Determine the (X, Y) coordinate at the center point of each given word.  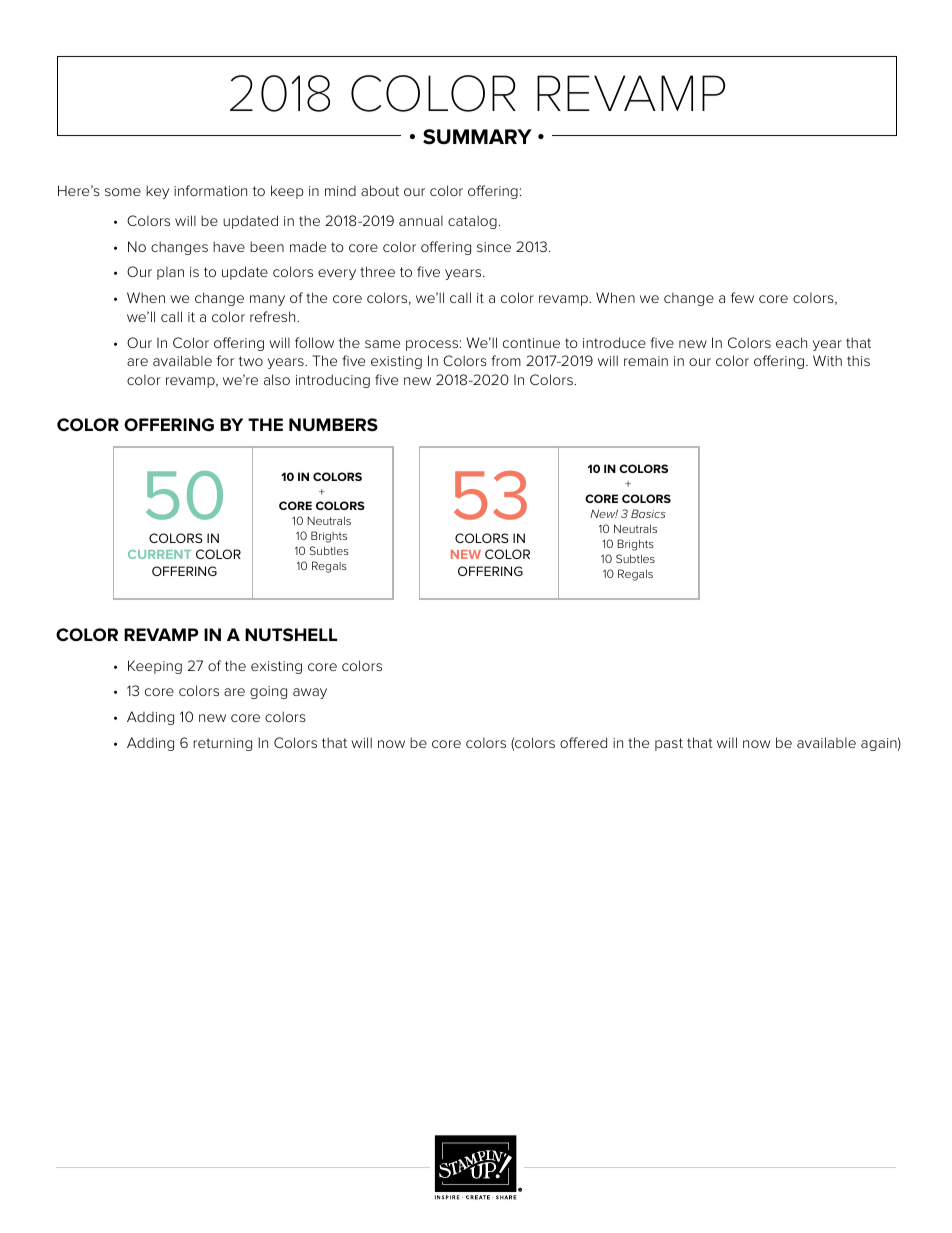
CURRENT (159, 554)
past (669, 744)
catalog (472, 222)
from (506, 360)
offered (583, 742)
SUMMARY (477, 137)
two (251, 361)
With (827, 360)
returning (222, 744)
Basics (648, 513)
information (210, 190)
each (791, 342)
